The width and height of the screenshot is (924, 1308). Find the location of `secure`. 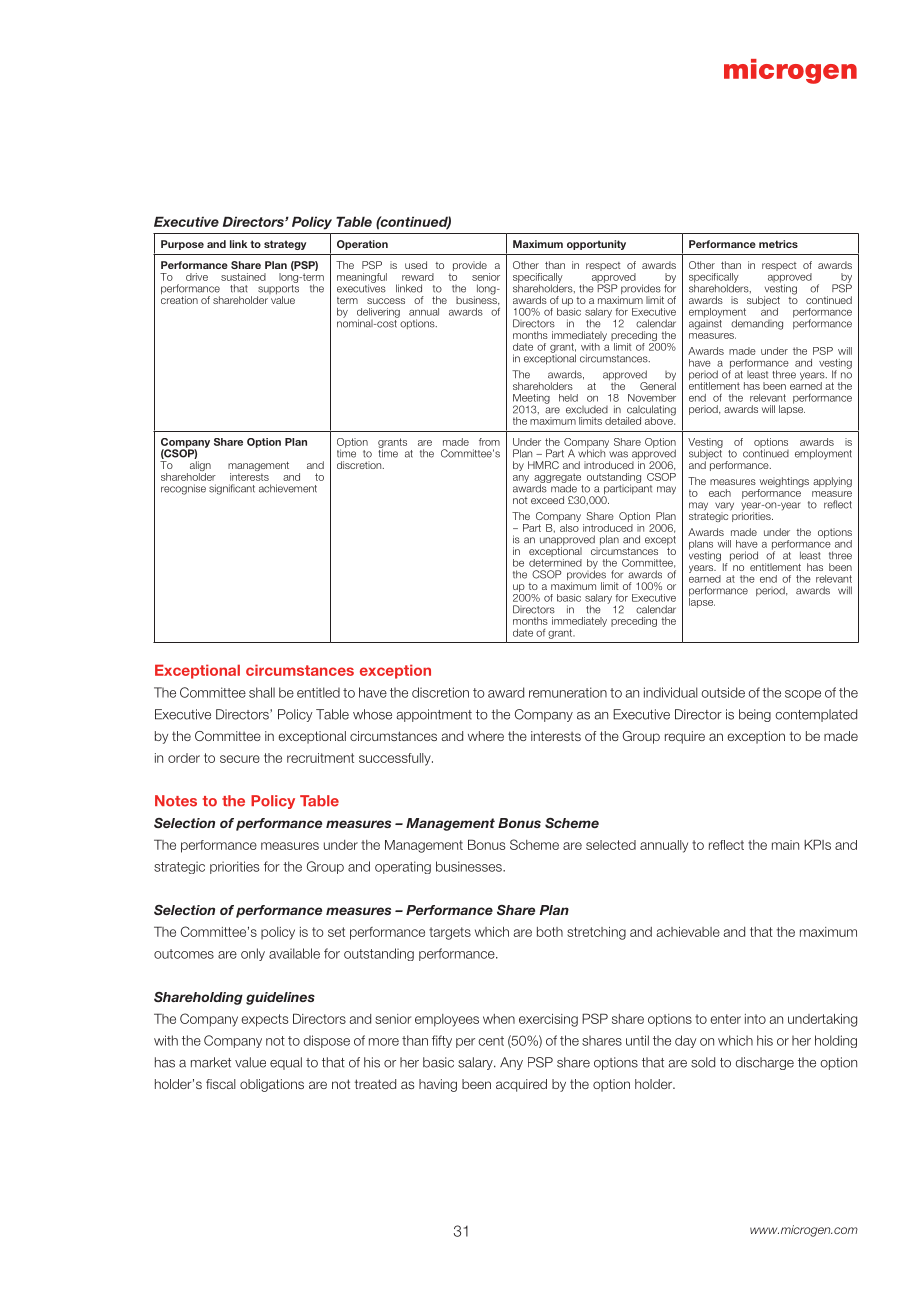

secure is located at coordinates (240, 759).
